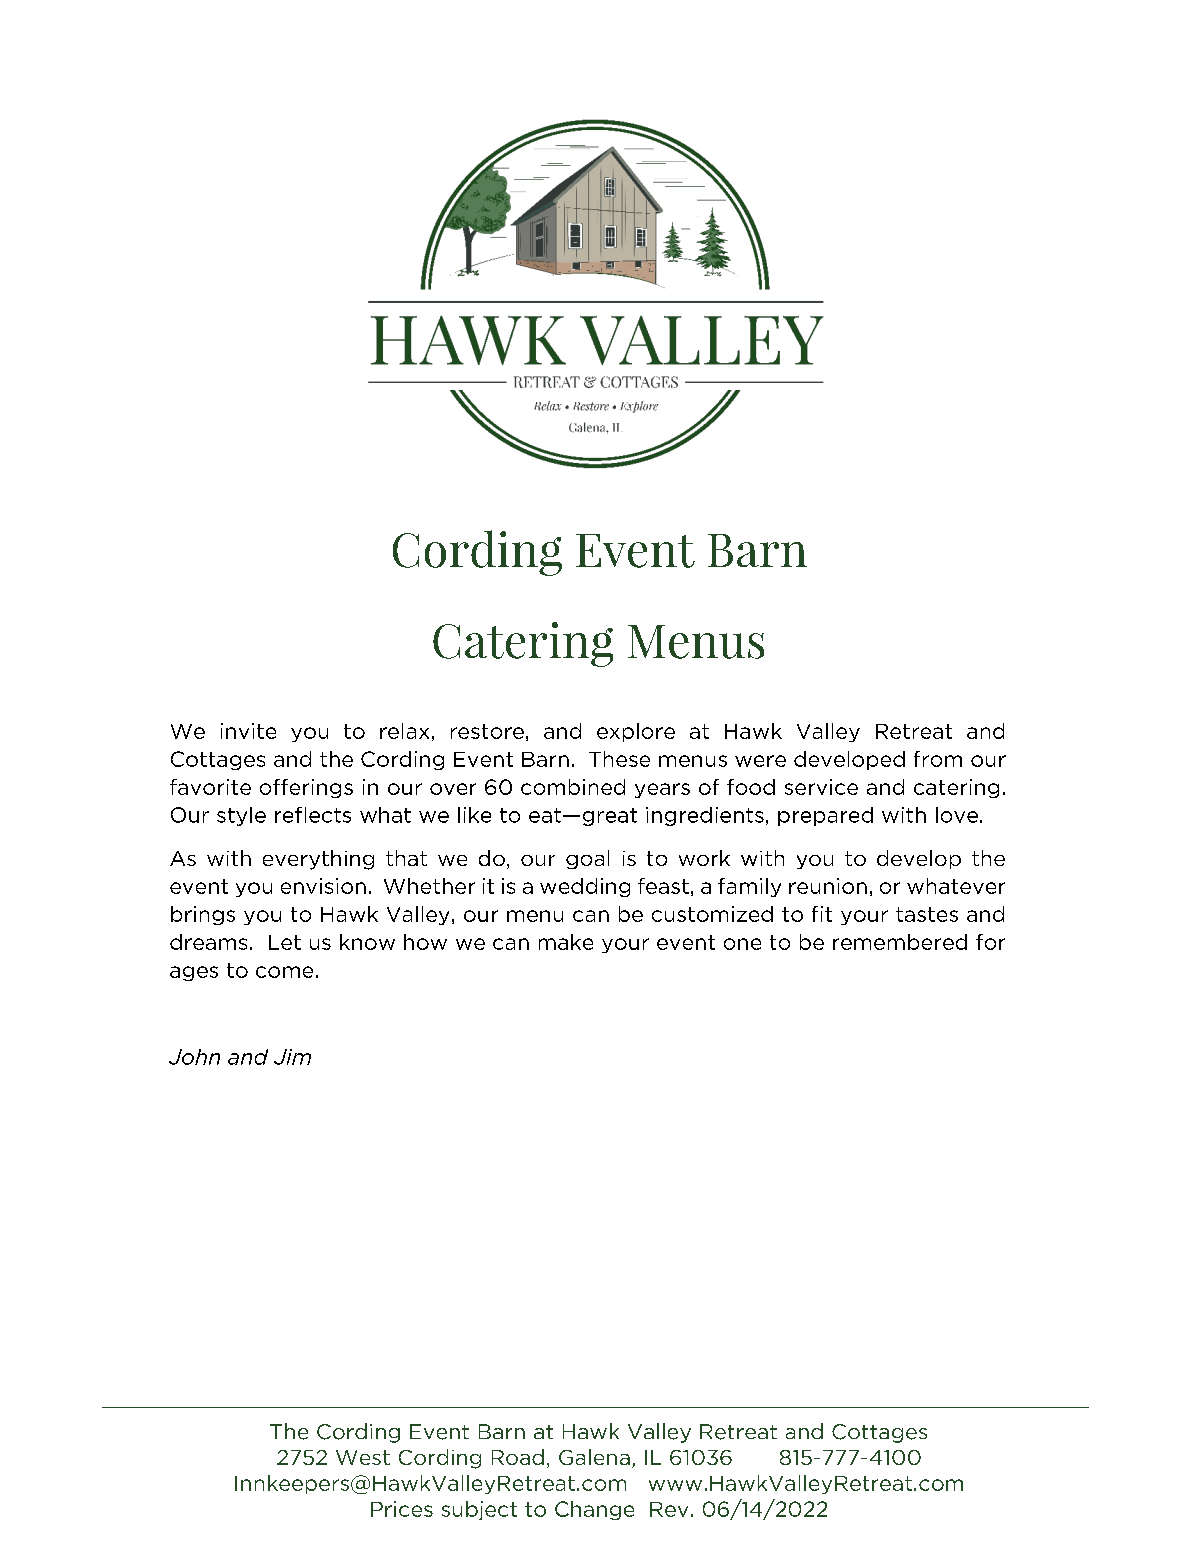  What do you see at coordinates (402, 1509) in the image?
I see `Prices` at bounding box center [402, 1509].
